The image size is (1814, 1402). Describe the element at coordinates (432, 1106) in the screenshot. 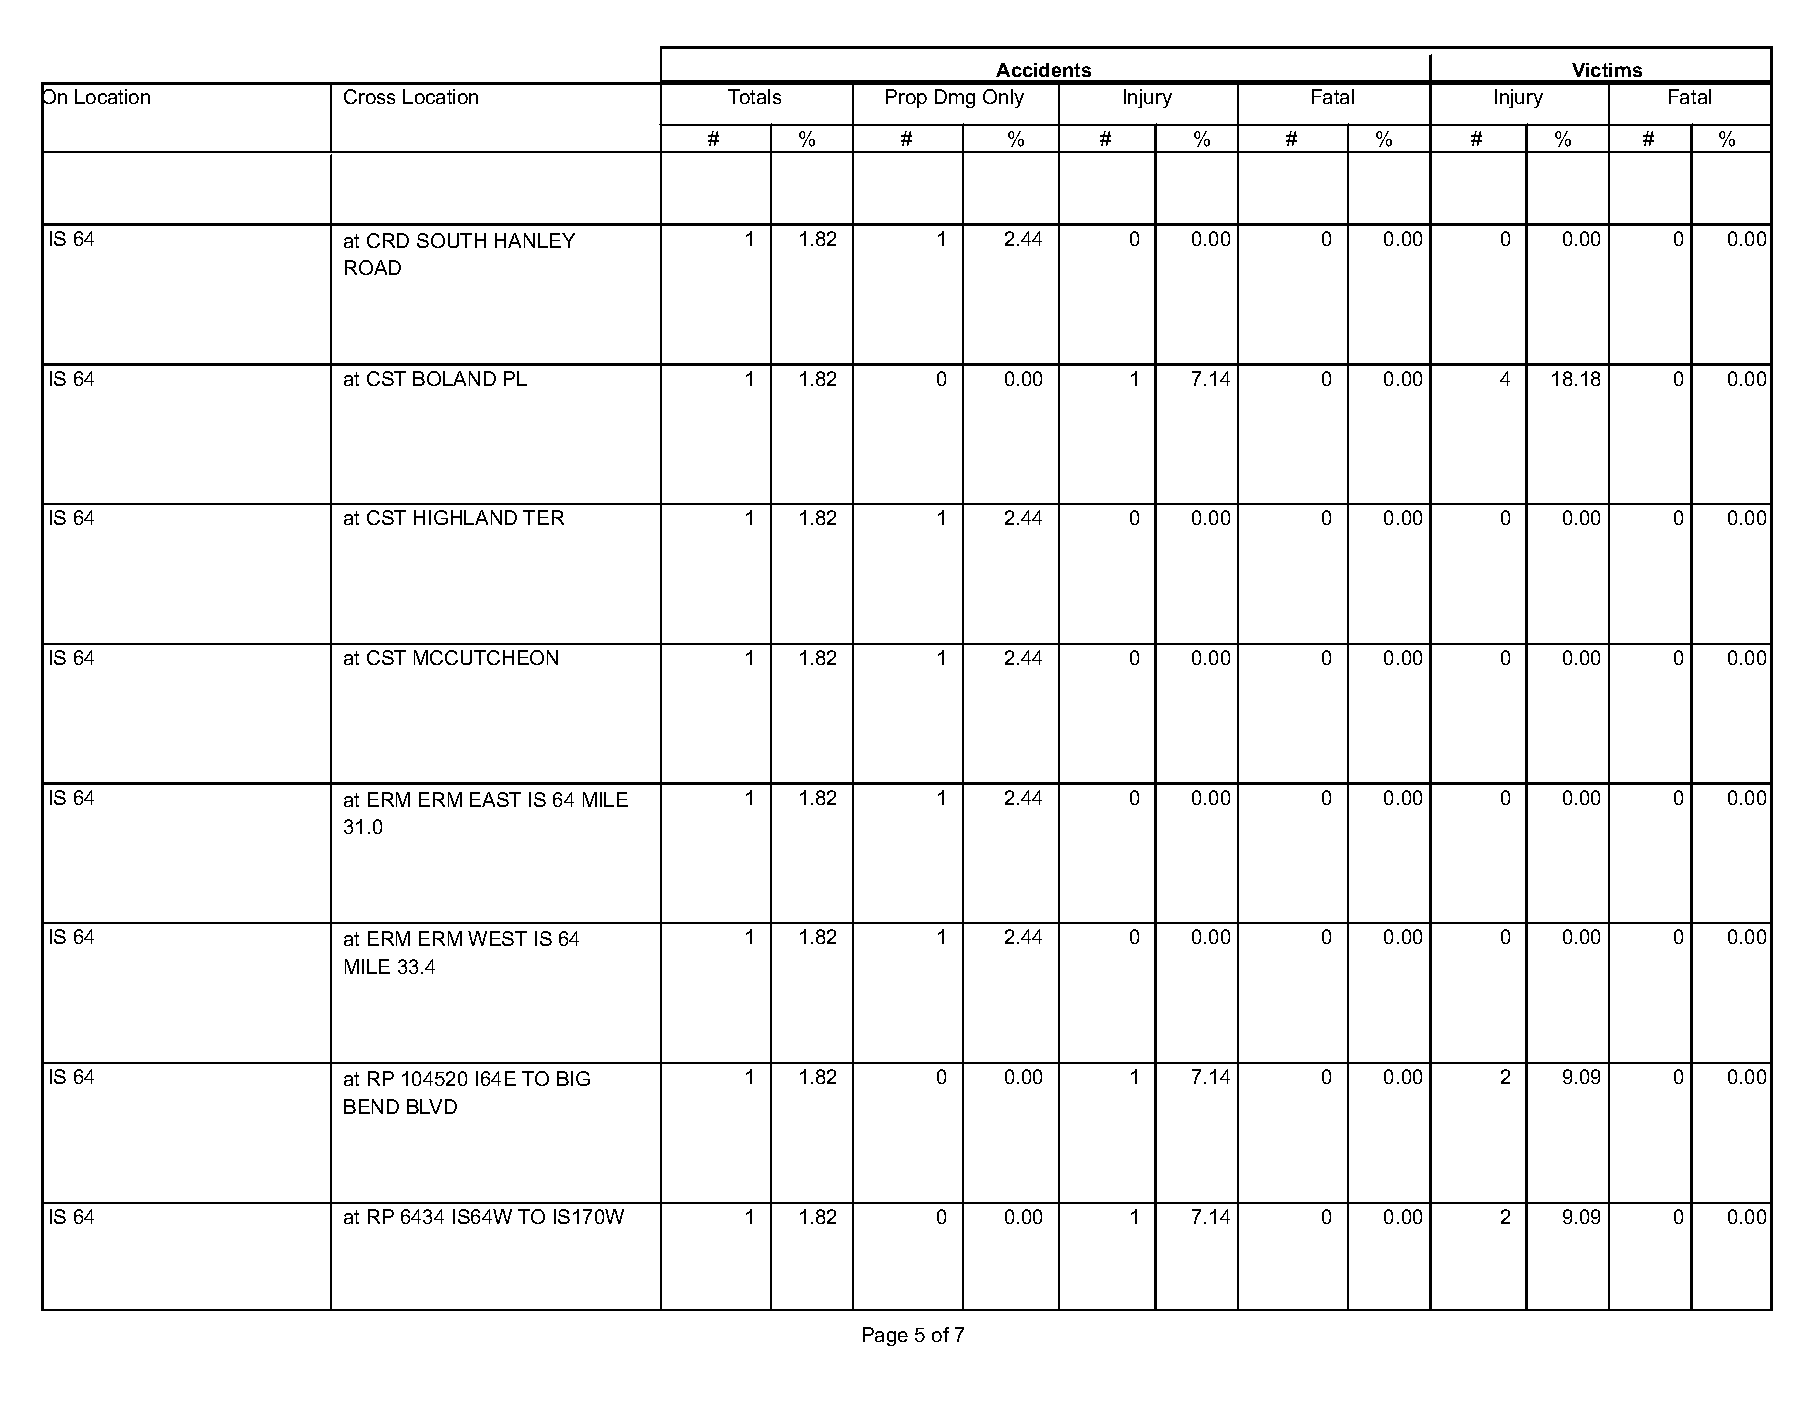

I see `BLVD` at that location.
